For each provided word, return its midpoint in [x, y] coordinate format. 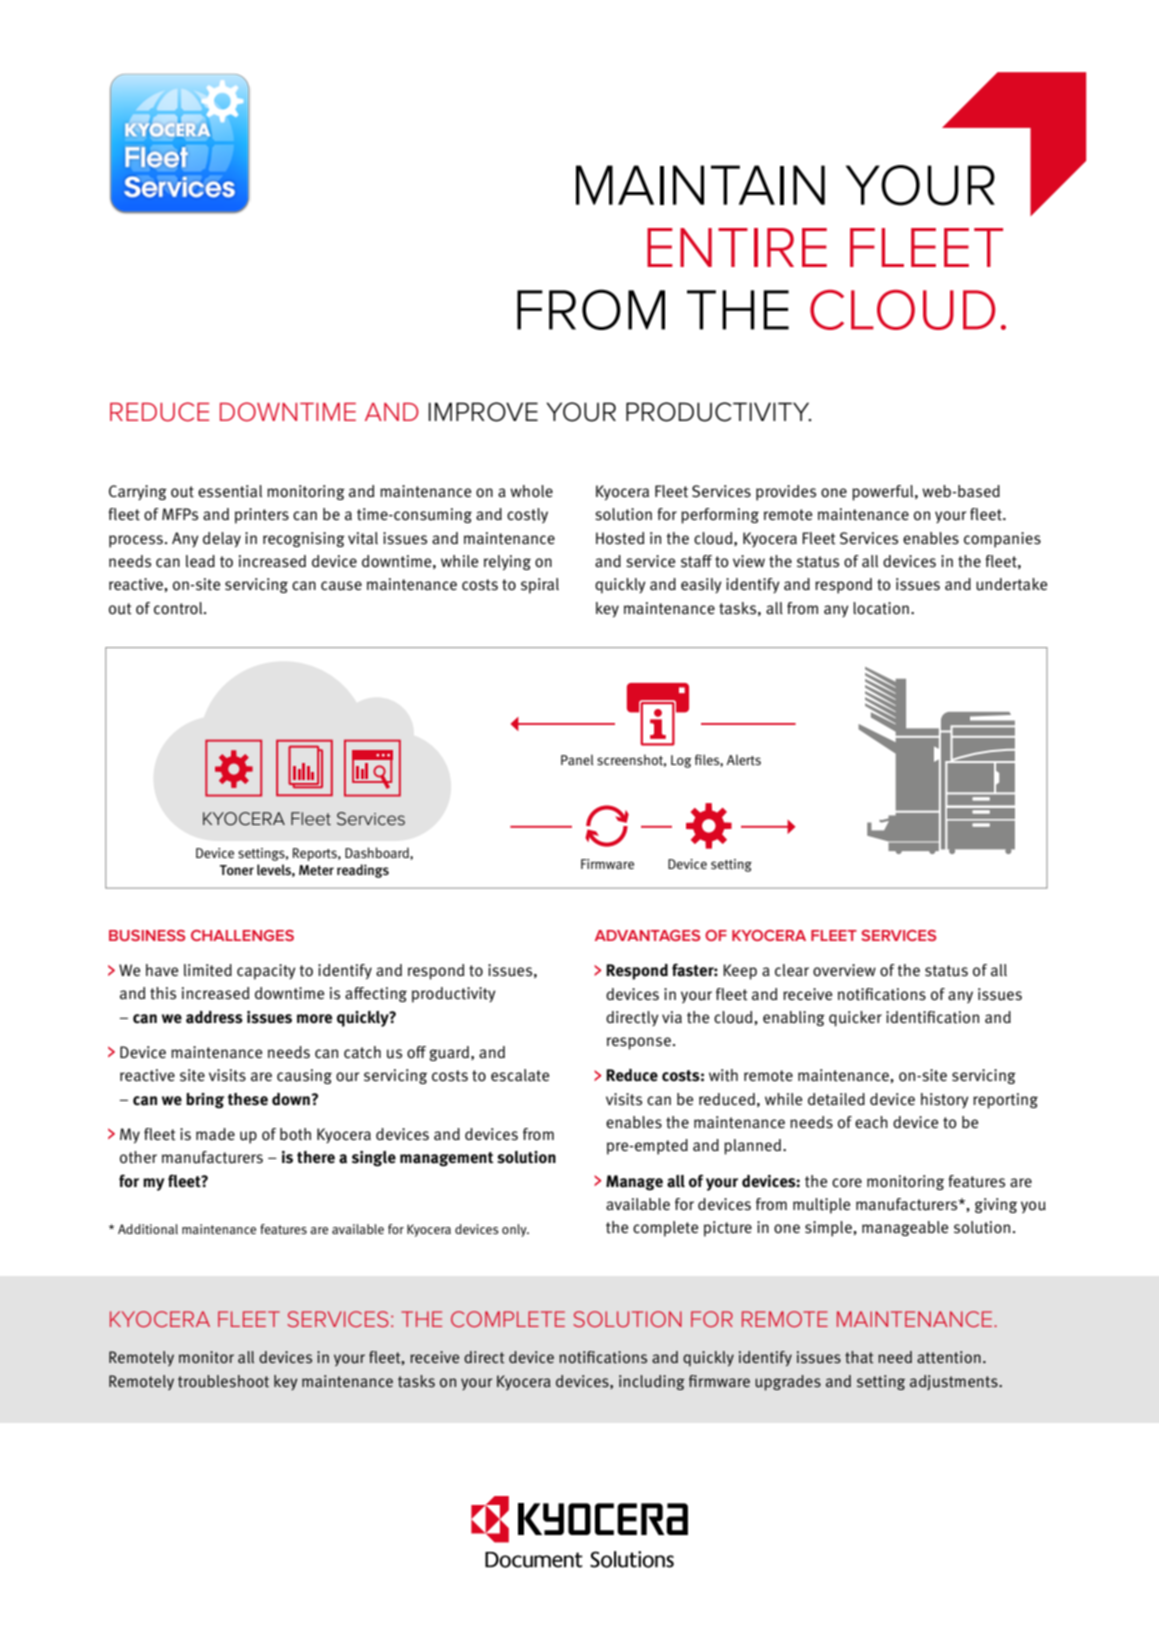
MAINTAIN [700, 185]
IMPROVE [483, 412]
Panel [577, 759]
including [652, 1382]
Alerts [744, 760]
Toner [237, 870]
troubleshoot [223, 1381]
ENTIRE [737, 247]
